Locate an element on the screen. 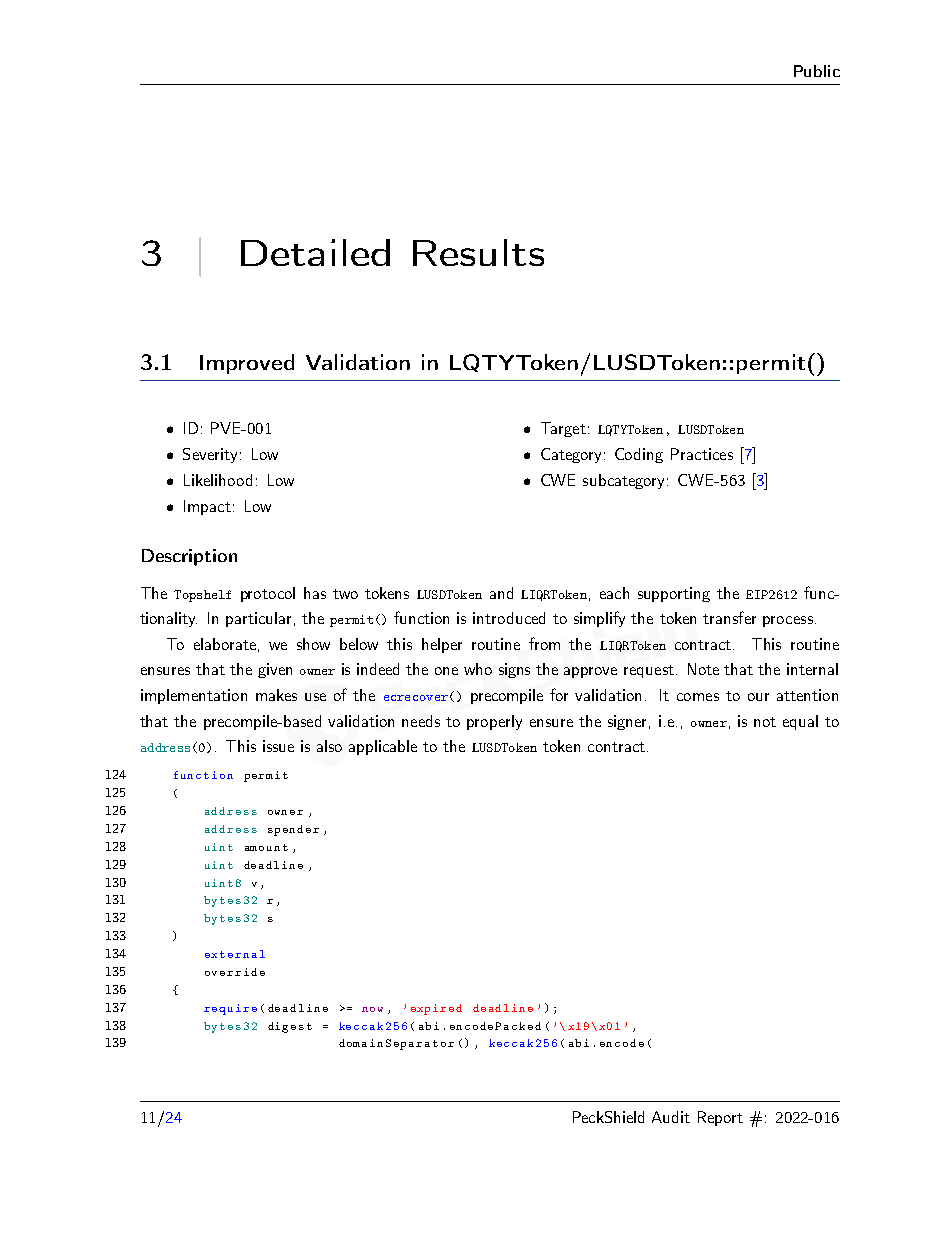 The image size is (952, 1233). Public is located at coordinates (817, 71).
